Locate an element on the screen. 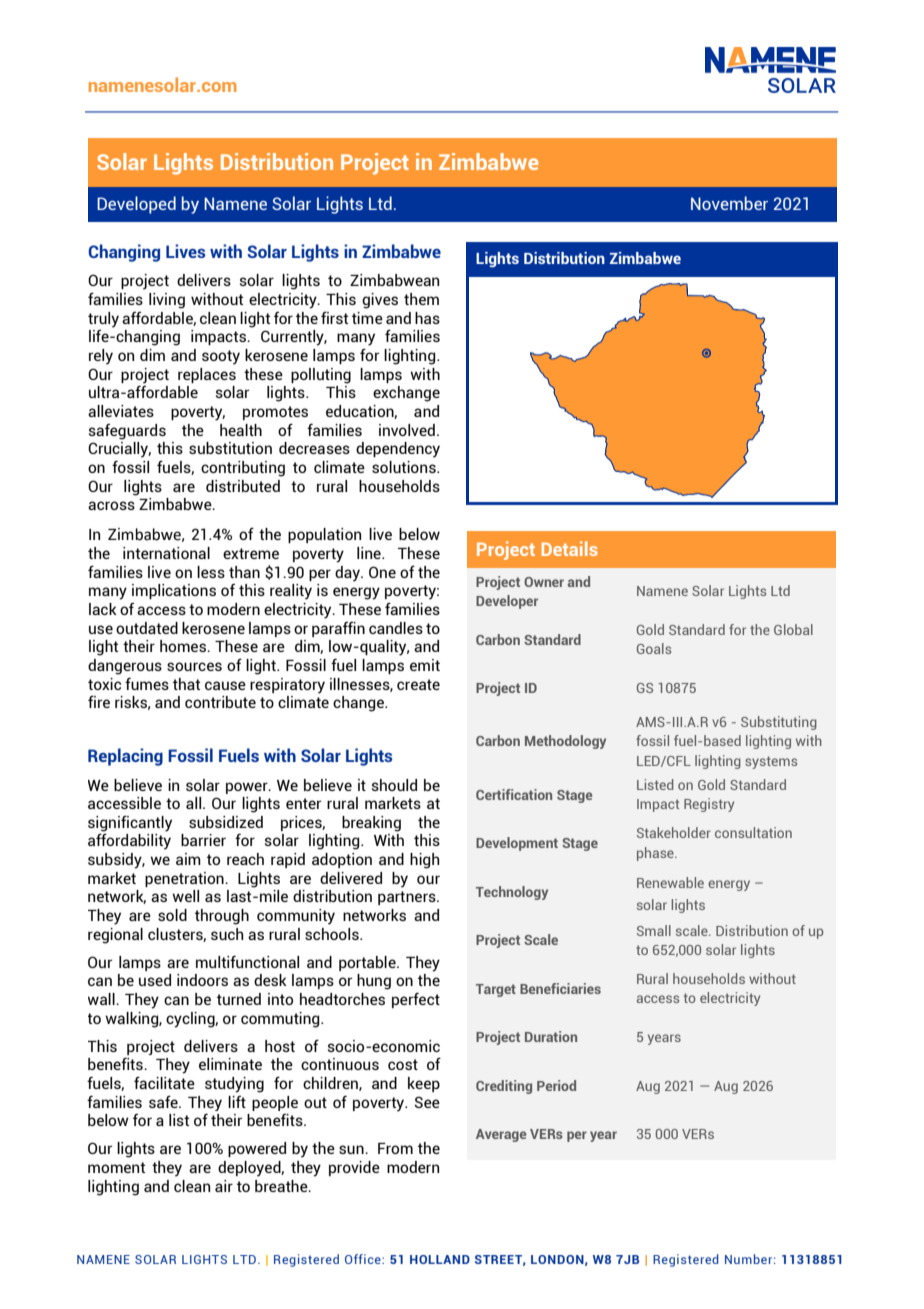 The width and height of the screenshot is (924, 1309). November is located at coordinates (729, 203).
